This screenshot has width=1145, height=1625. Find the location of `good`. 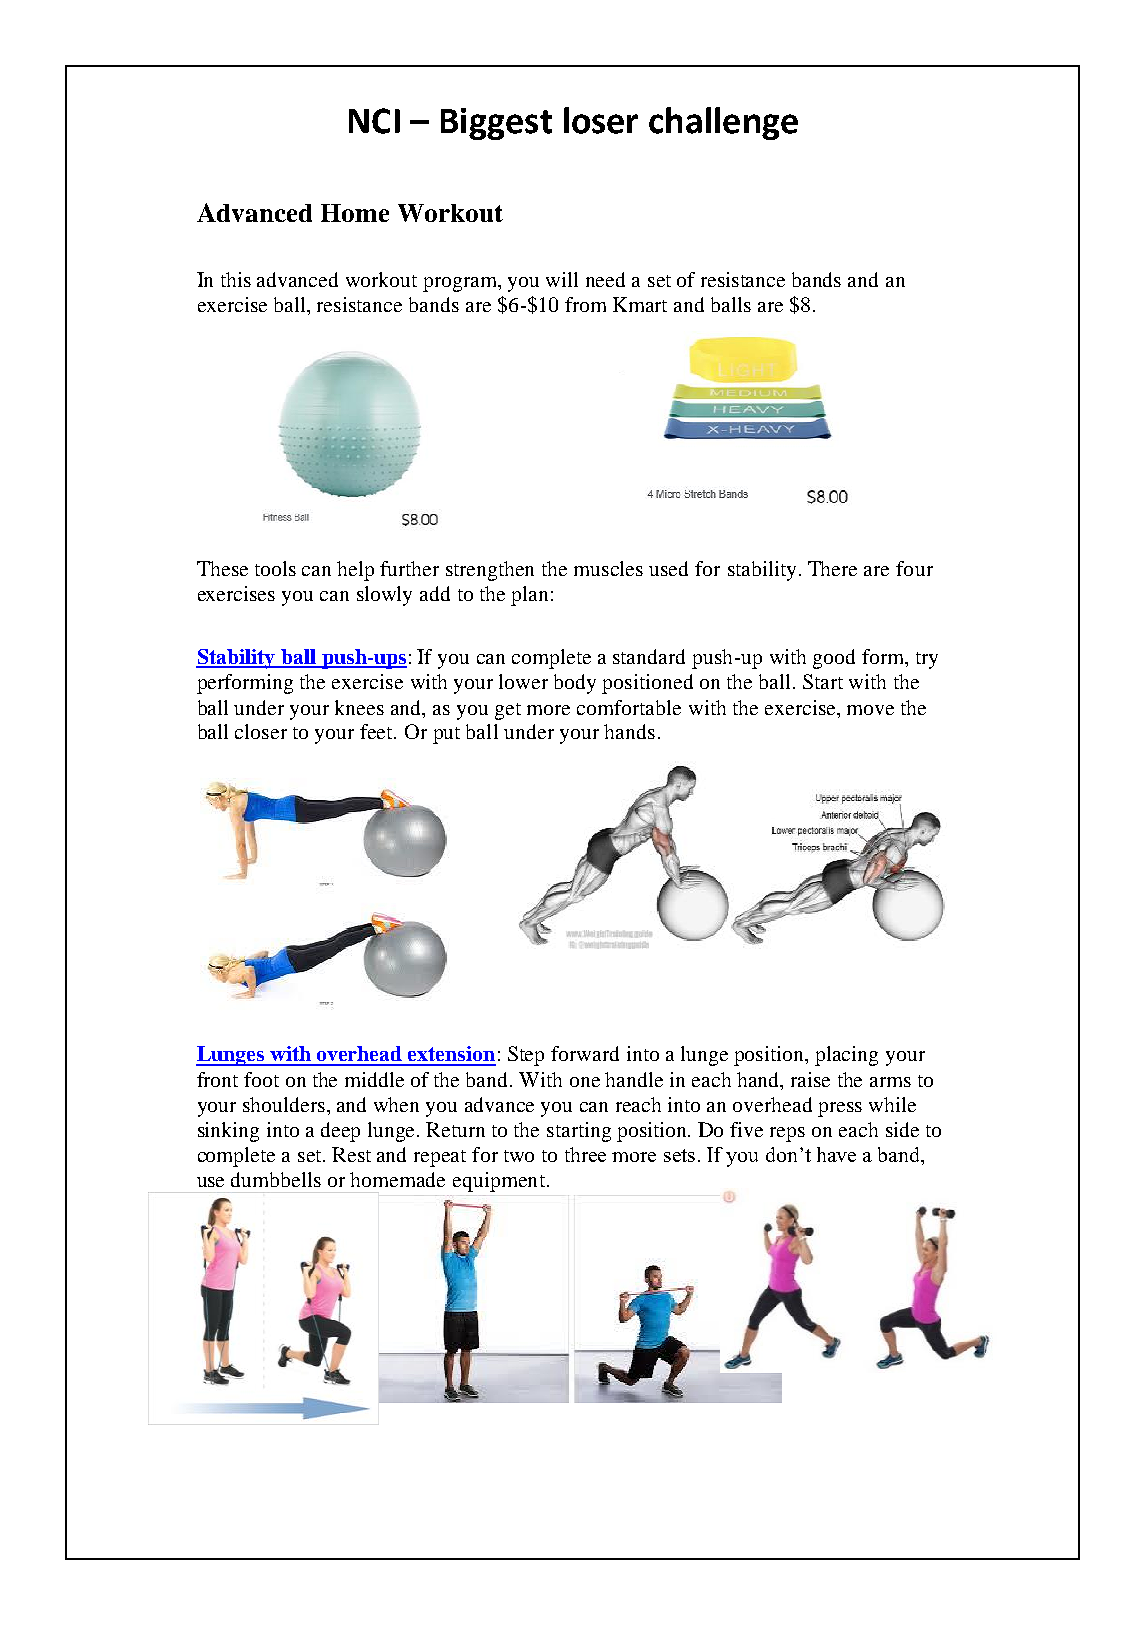

good is located at coordinates (834, 659).
